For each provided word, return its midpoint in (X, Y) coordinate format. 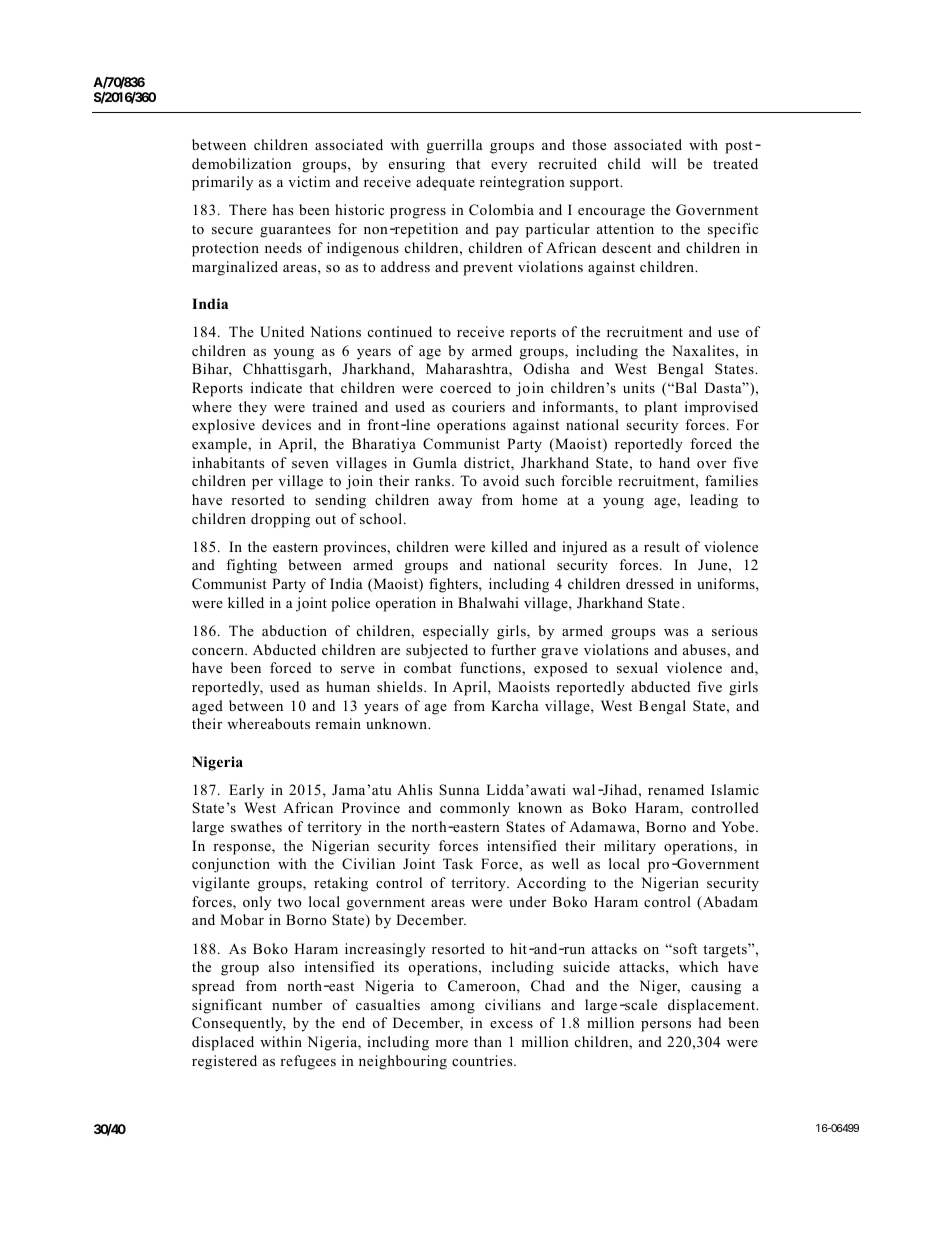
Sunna (459, 790)
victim (309, 181)
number (297, 1004)
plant (660, 408)
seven (310, 464)
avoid (501, 480)
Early (246, 791)
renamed (676, 789)
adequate (445, 183)
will (664, 163)
